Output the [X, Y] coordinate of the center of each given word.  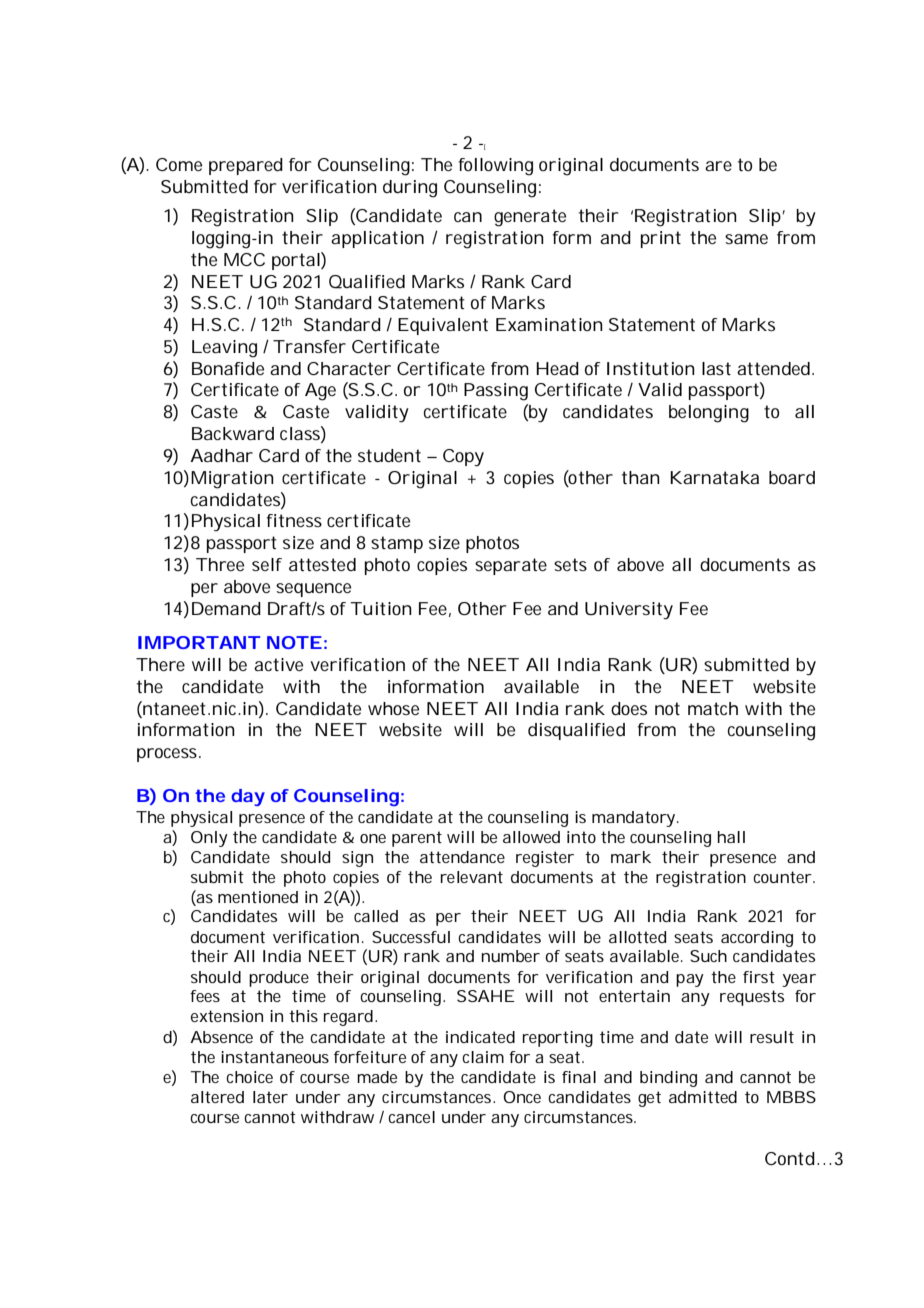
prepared [246, 166]
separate [511, 566]
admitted [703, 1097]
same [746, 239]
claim [483, 1057]
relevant [472, 877]
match [713, 708]
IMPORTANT [199, 642]
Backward [233, 433]
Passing [496, 392]
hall [731, 837]
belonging [709, 414]
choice [249, 1077]
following [496, 167]
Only [209, 839]
